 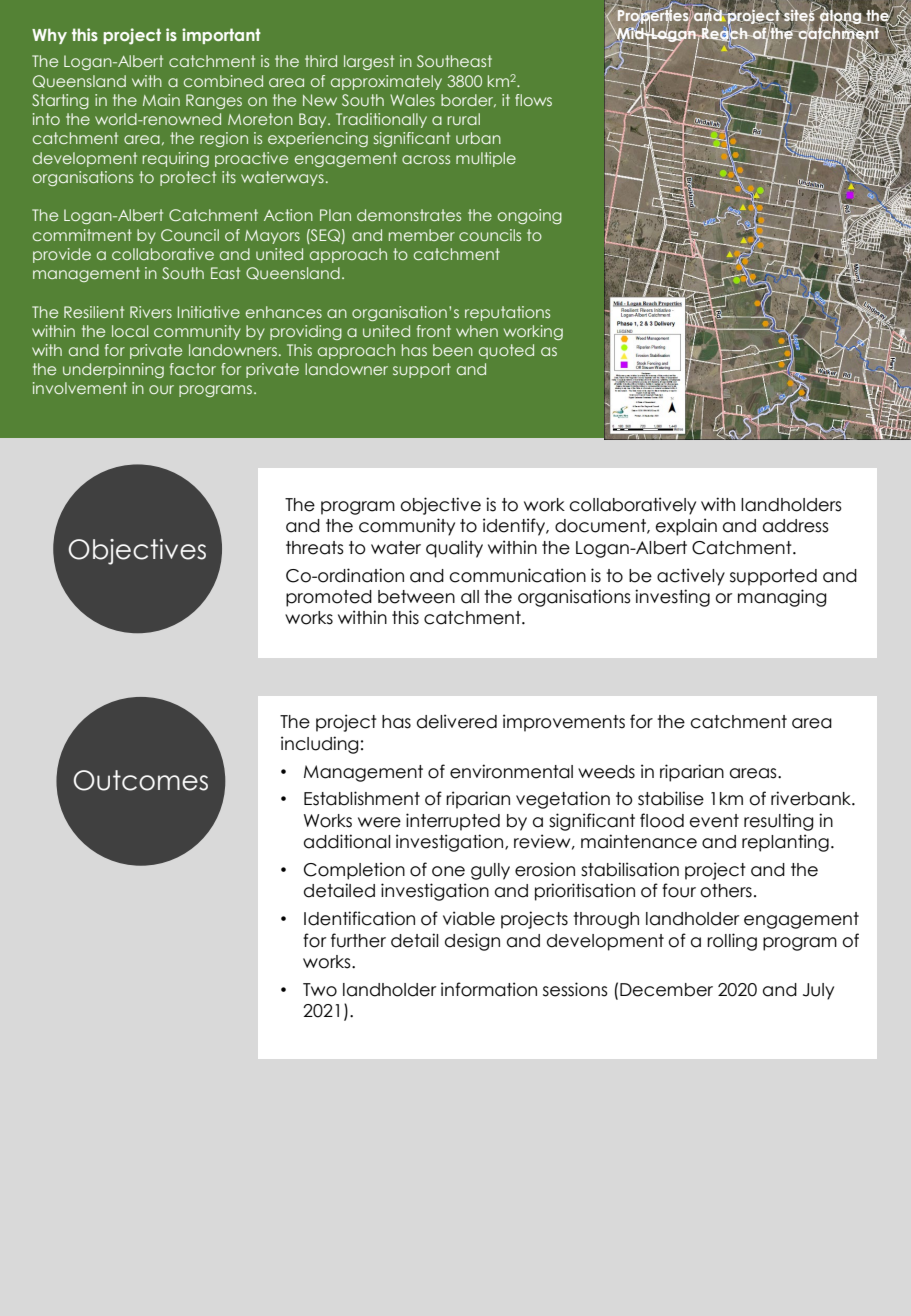 What do you see at coordinates (725, 34) in the image?
I see `Reach` at bounding box center [725, 34].
